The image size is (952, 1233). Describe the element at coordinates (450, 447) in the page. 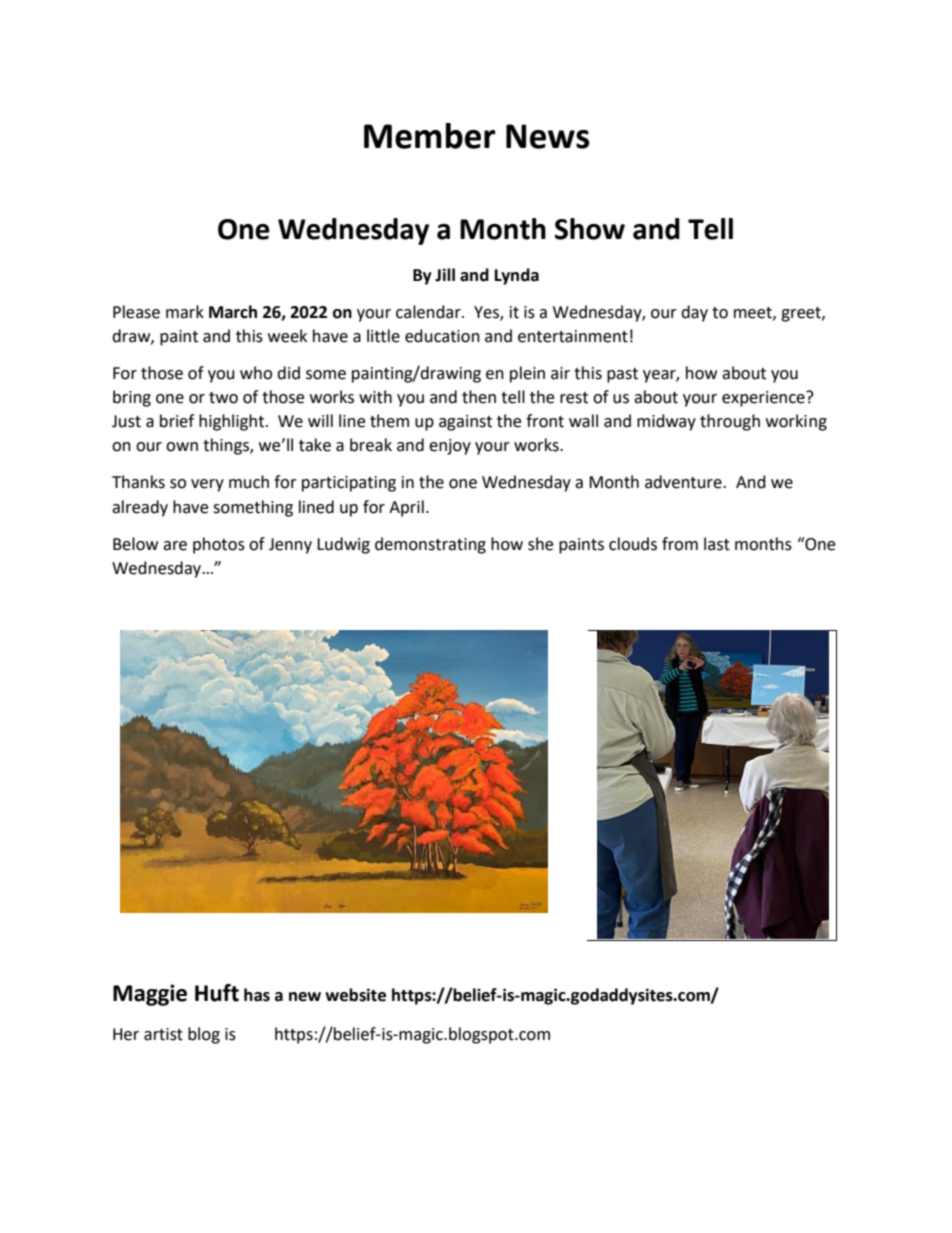

I see `enjoy` at that location.
